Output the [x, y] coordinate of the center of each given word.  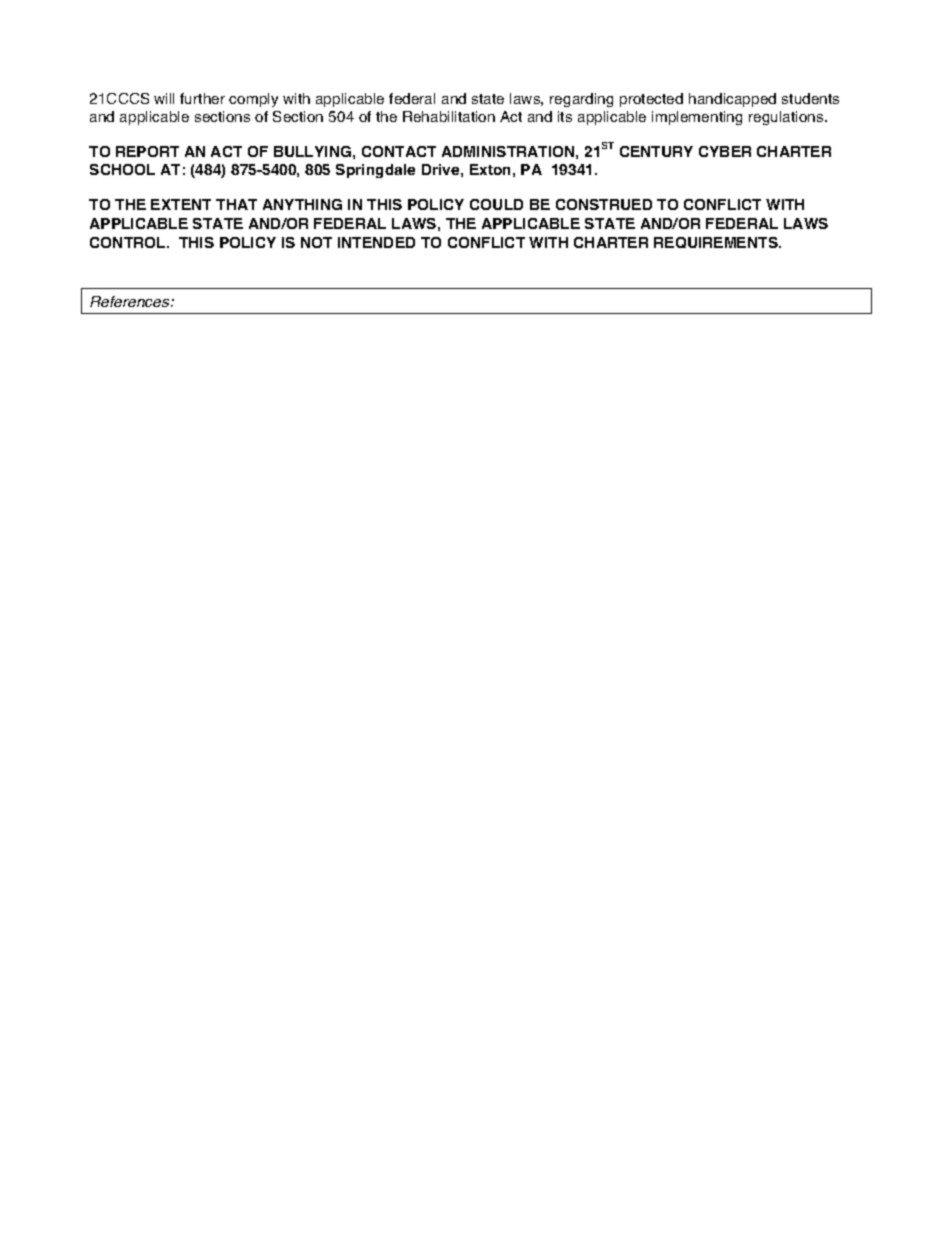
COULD [496, 204]
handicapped [732, 100]
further [202, 98]
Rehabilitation [449, 116]
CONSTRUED [604, 204]
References [131, 301]
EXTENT [181, 204]
